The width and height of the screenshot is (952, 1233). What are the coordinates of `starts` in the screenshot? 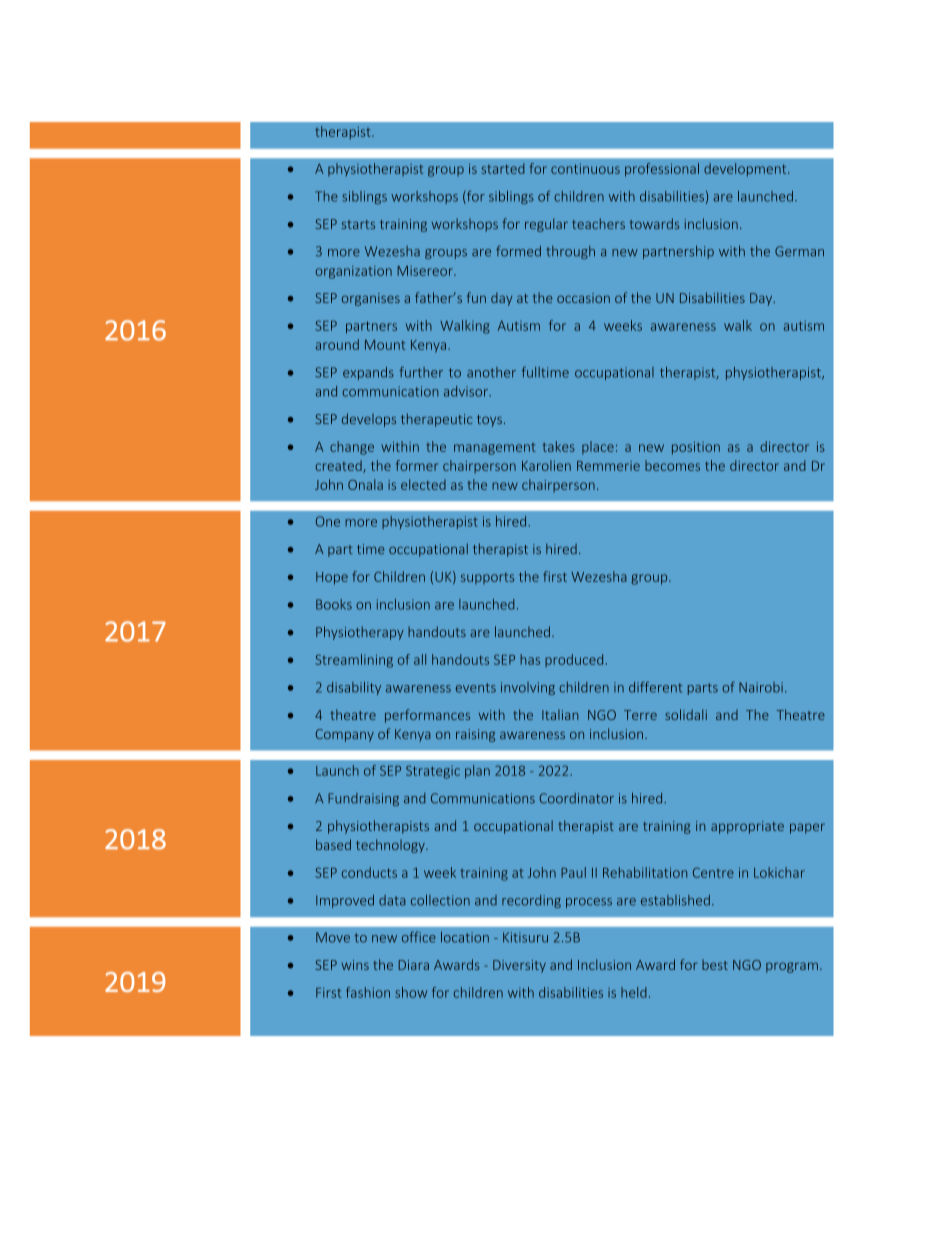 It's located at (358, 224).
